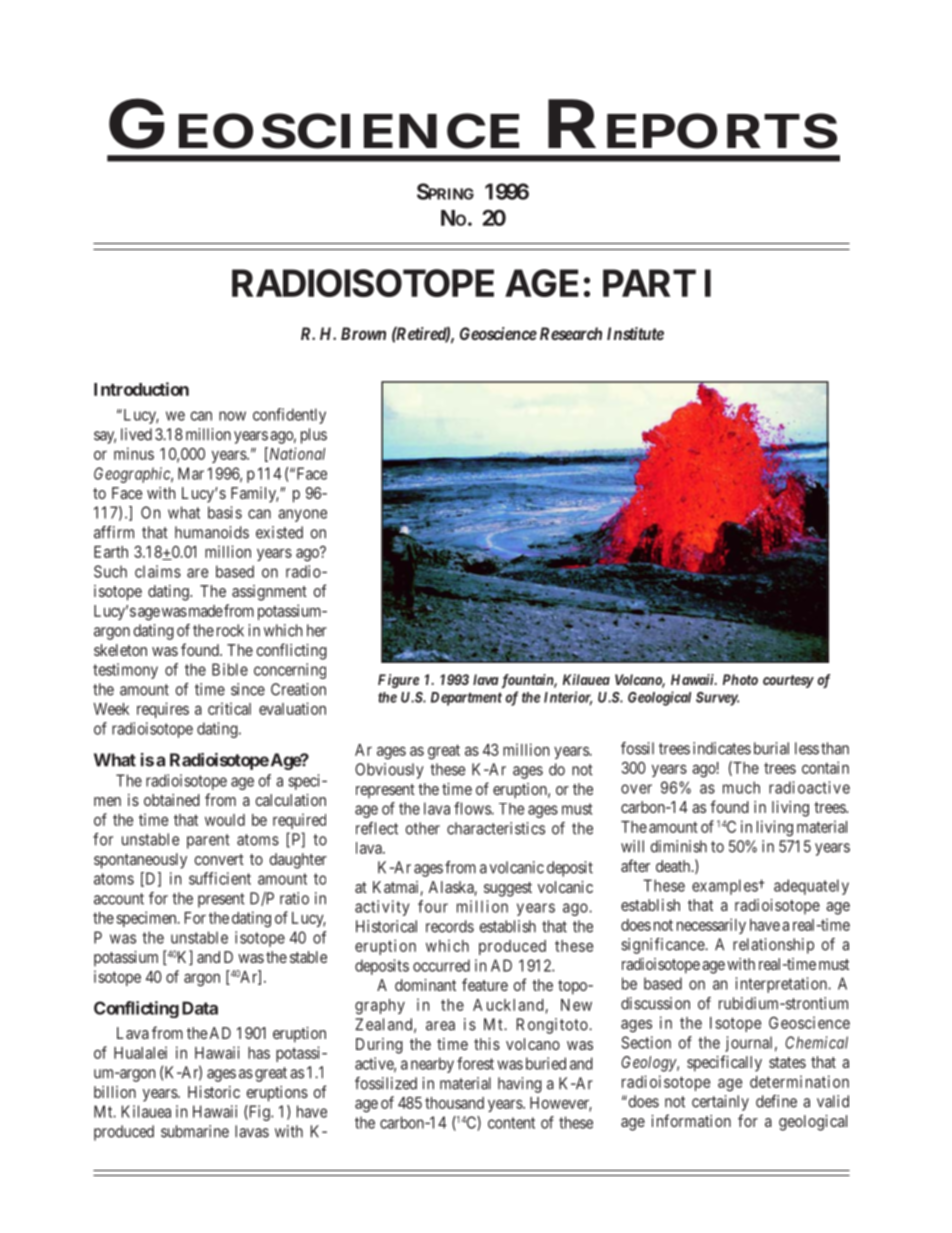 The height and width of the image is (1233, 952). What do you see at coordinates (230, 630) in the image?
I see `rock` at bounding box center [230, 630].
